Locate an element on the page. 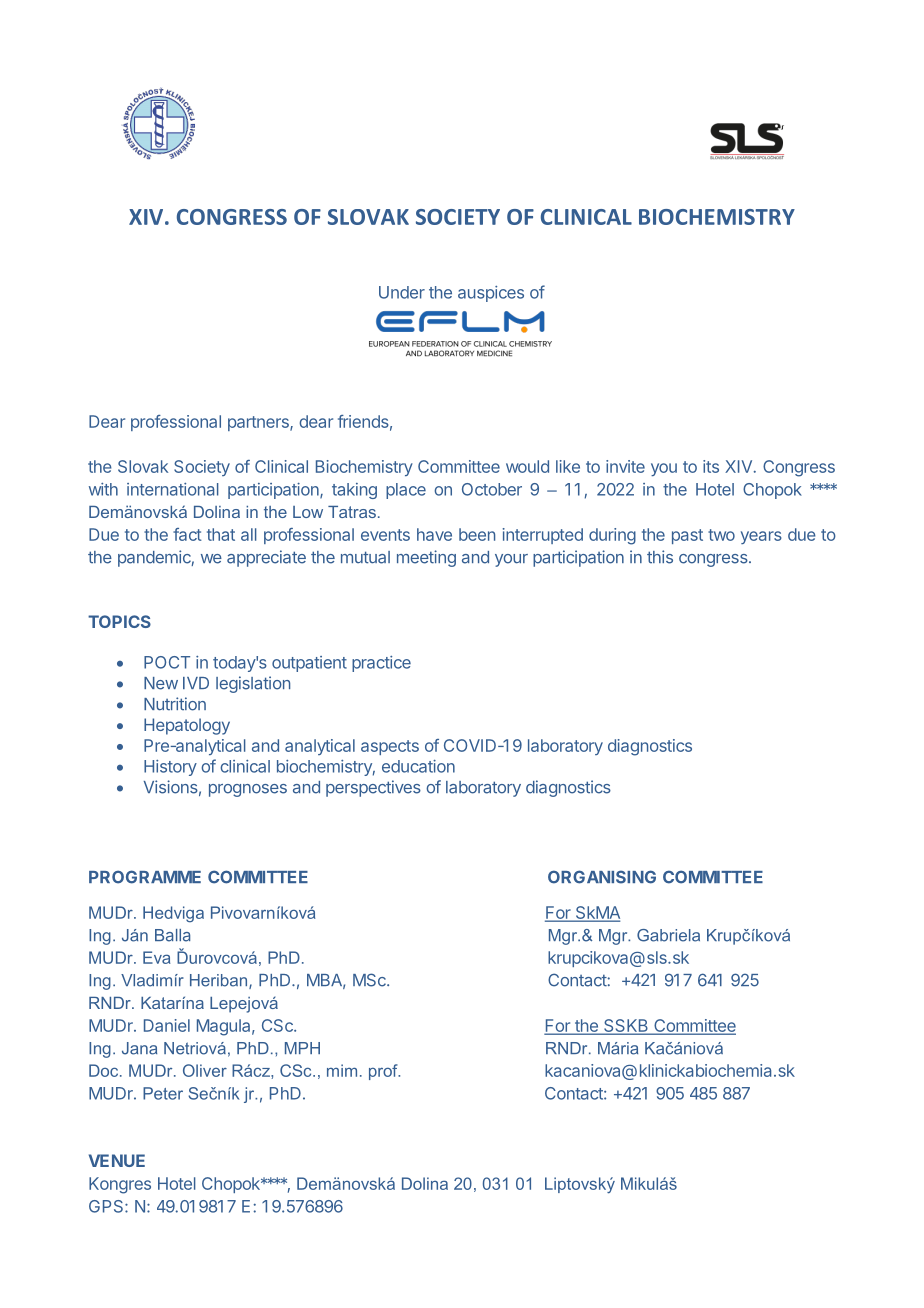 This page has height=1308, width=924. partners is located at coordinates (259, 423).
